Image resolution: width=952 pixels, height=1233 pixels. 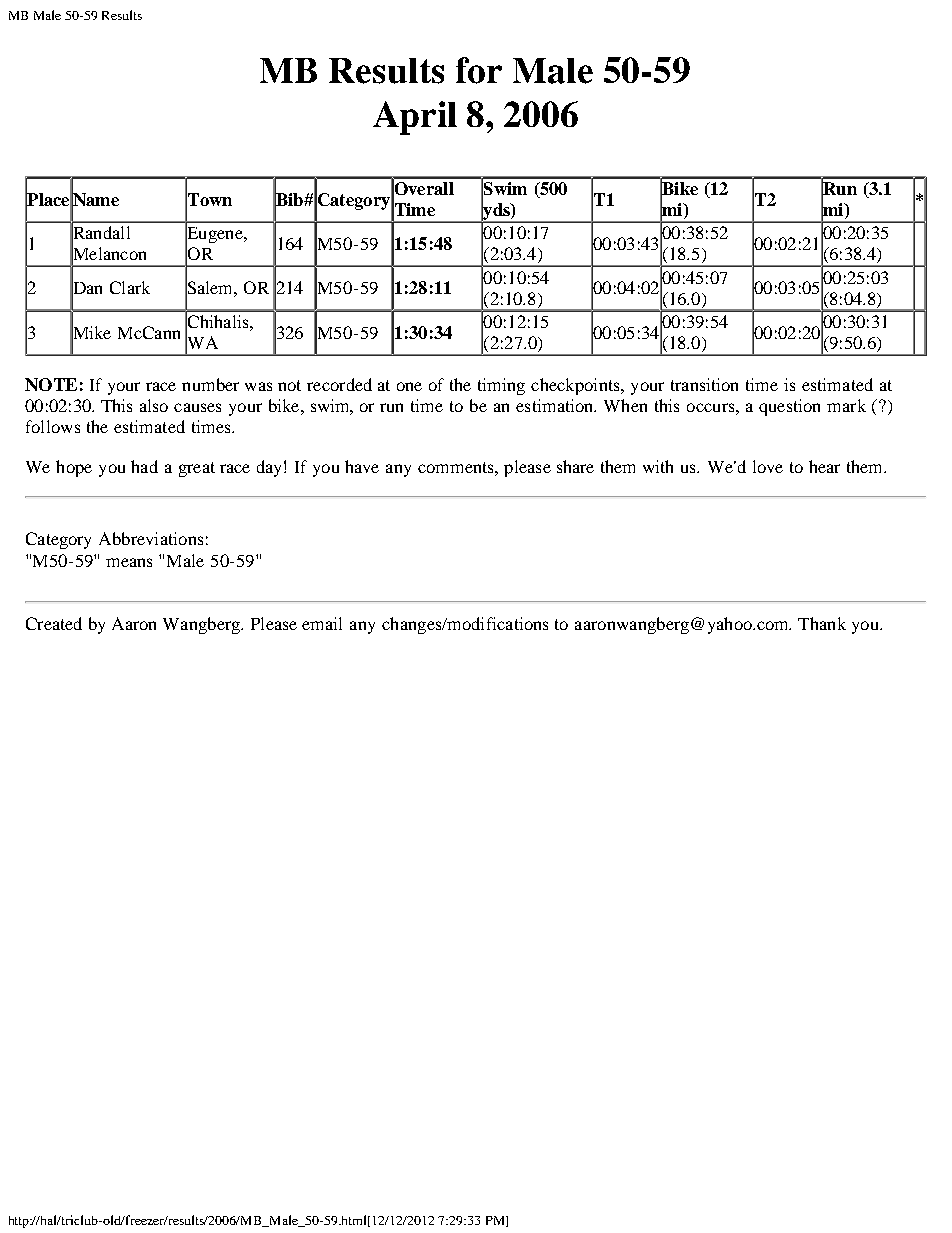 I want to click on have, so click(x=362, y=466).
